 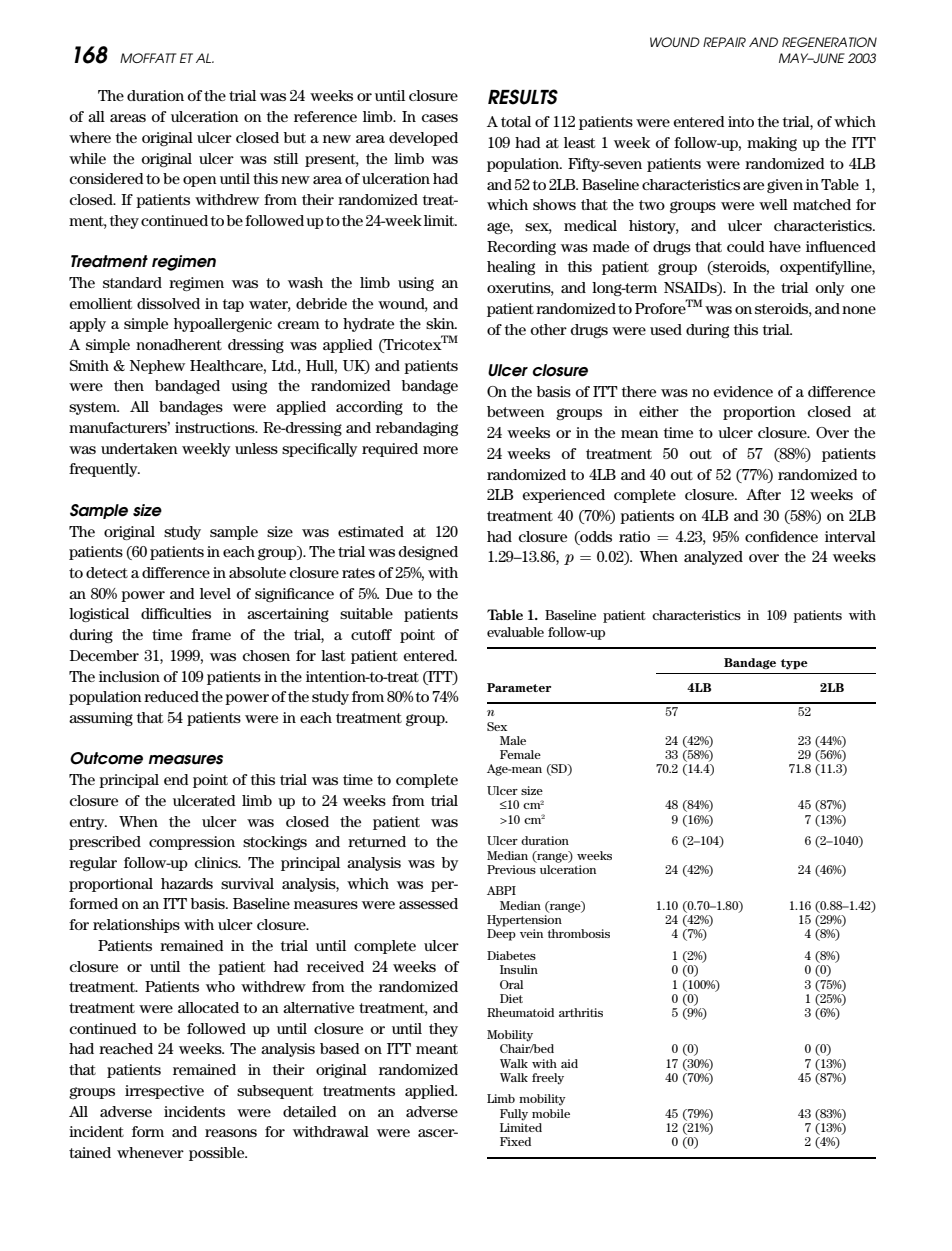 What do you see at coordinates (216, 427) in the document?
I see `instructions` at bounding box center [216, 427].
